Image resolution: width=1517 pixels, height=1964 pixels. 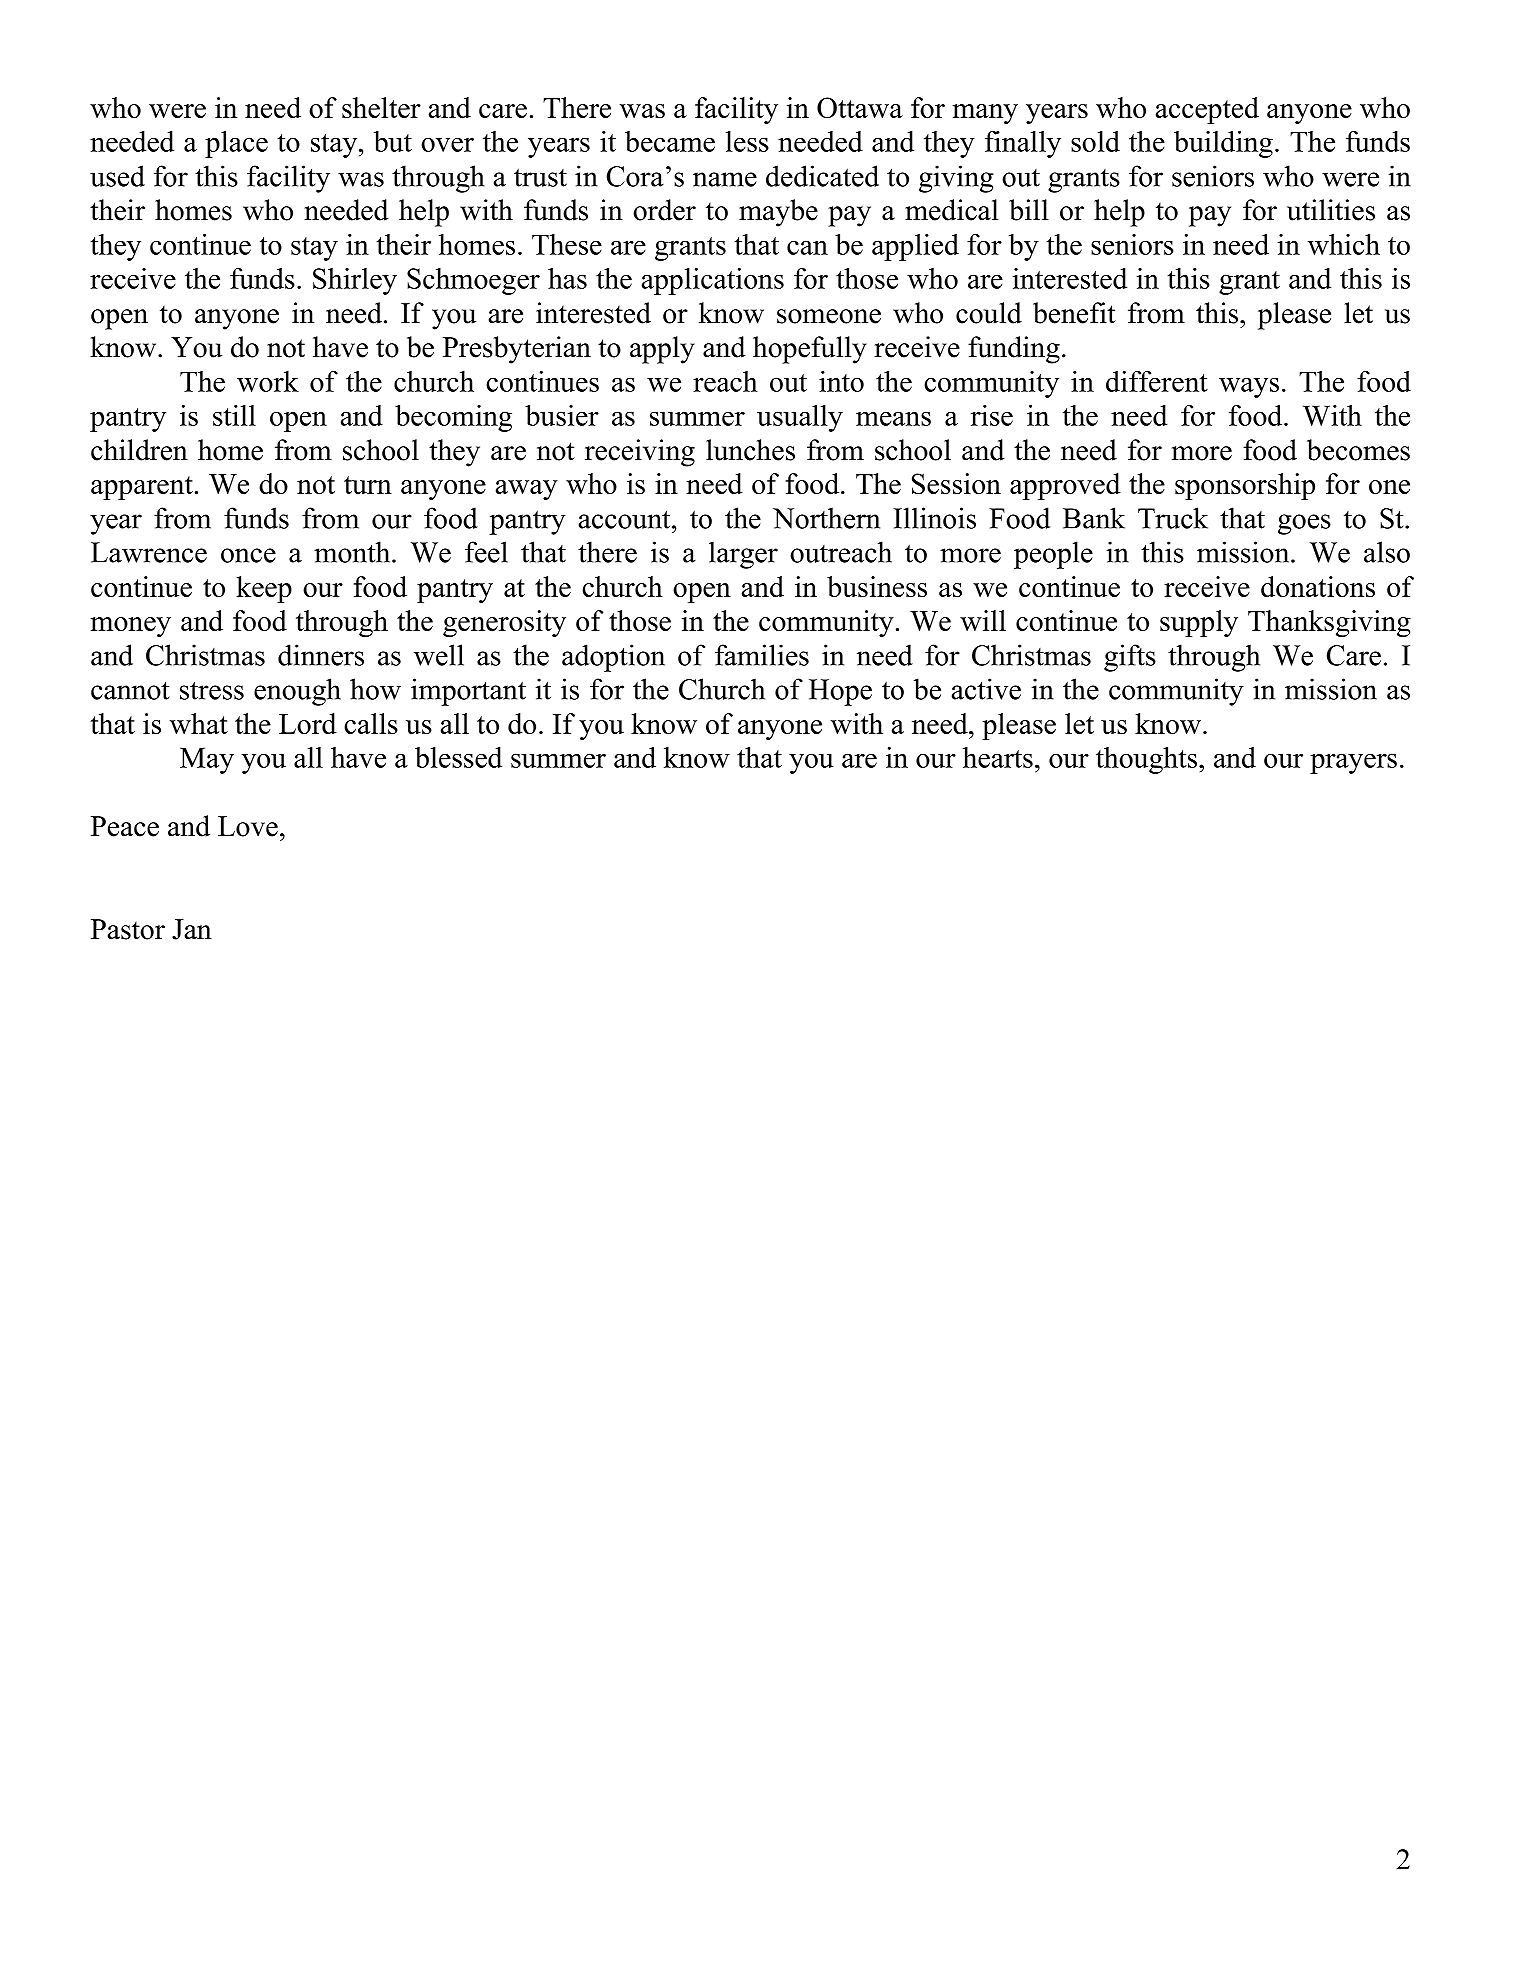 What do you see at coordinates (1223, 144) in the page?
I see `building` at bounding box center [1223, 144].
